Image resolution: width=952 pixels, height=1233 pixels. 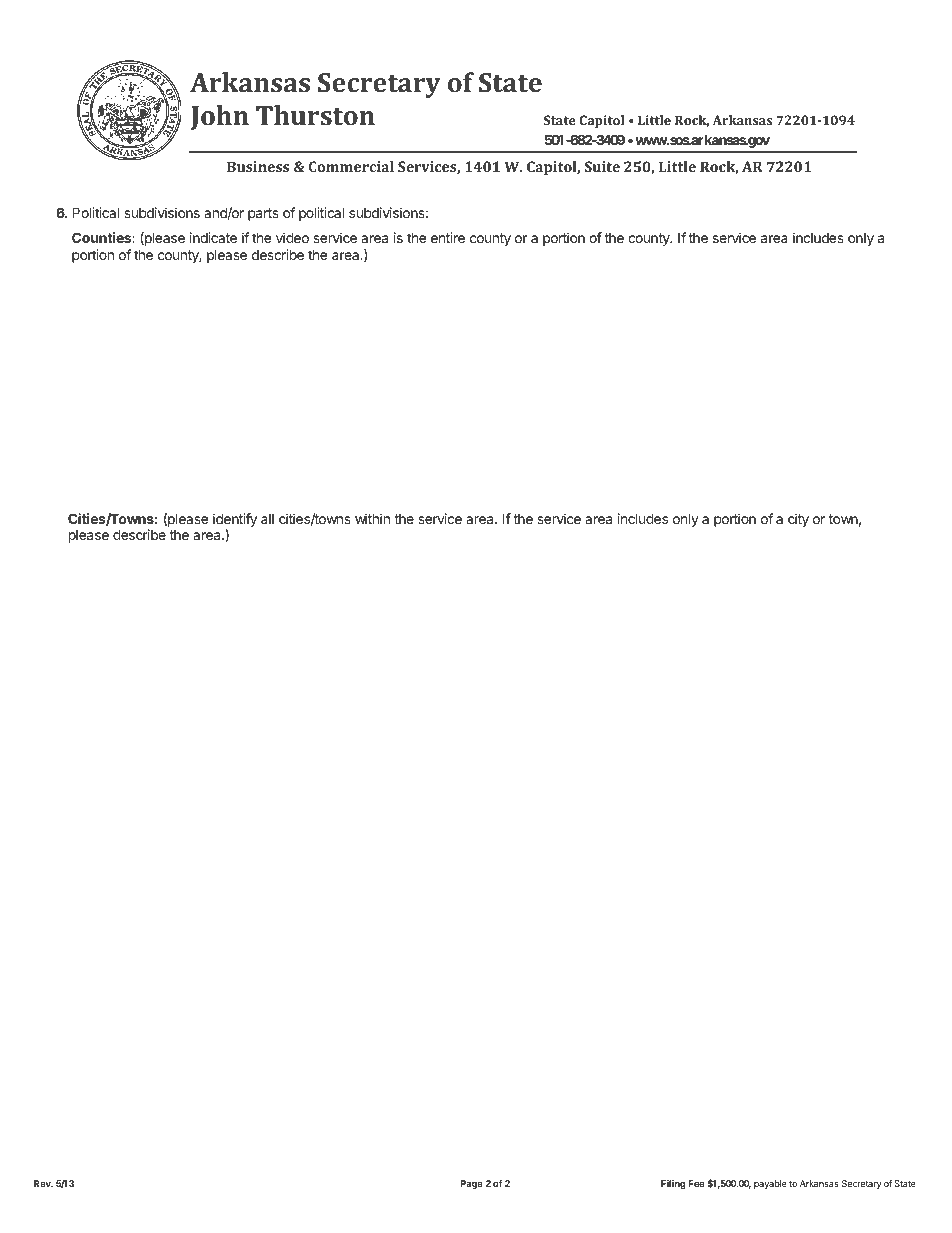 I want to click on Commercial, so click(x=351, y=166).
